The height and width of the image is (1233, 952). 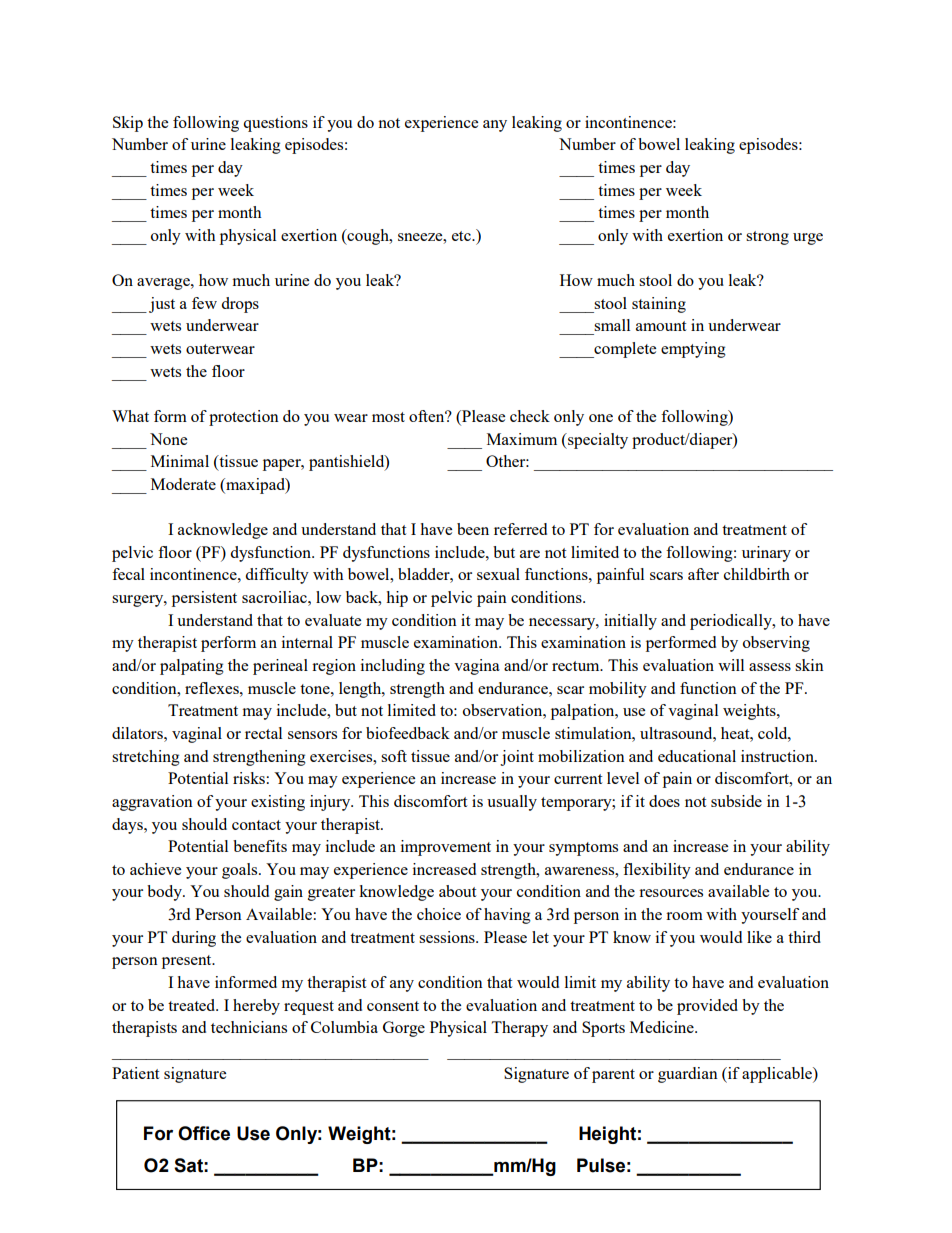 I want to click on guardian, so click(x=688, y=1075).
